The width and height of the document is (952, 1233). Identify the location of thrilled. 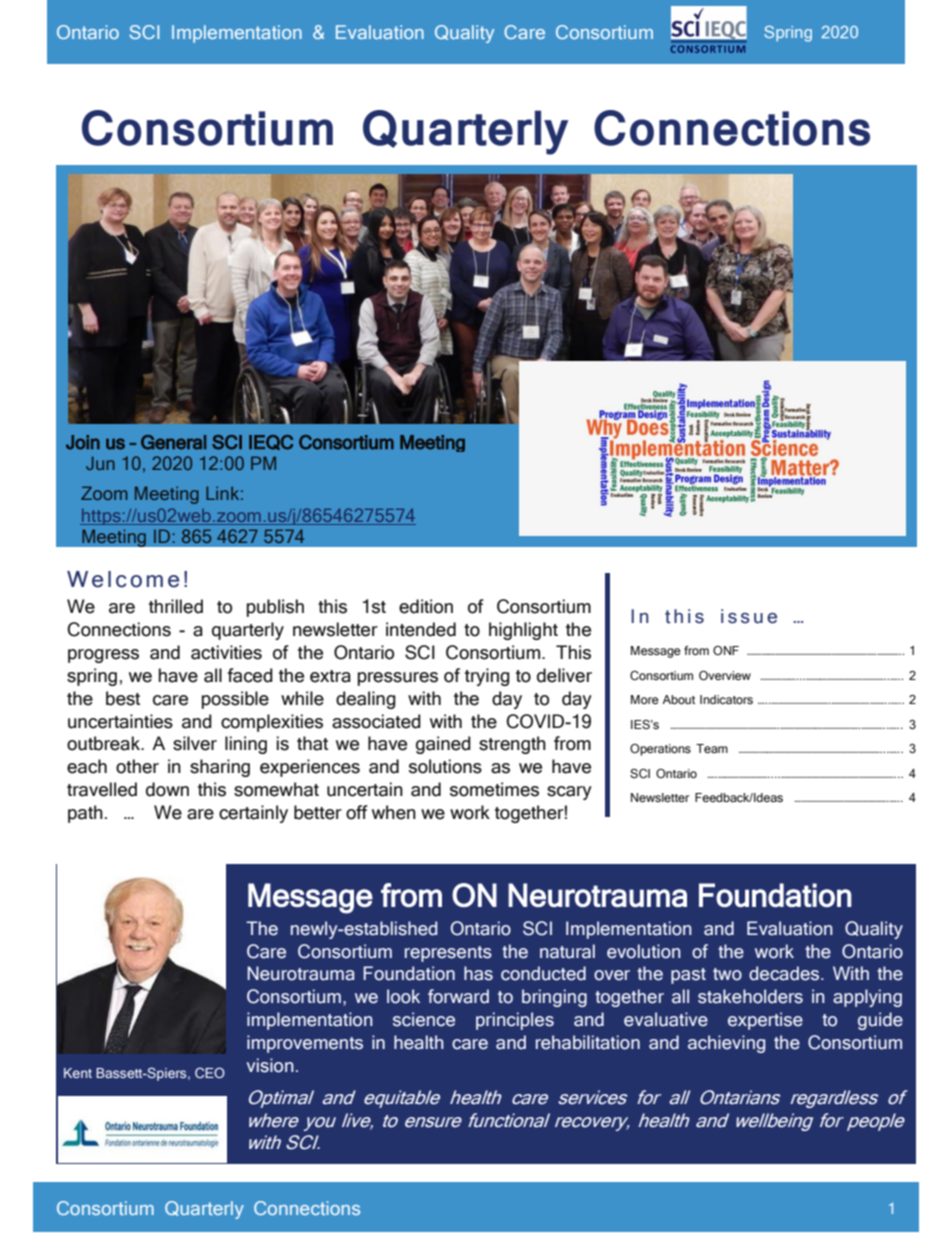
(176, 606).
